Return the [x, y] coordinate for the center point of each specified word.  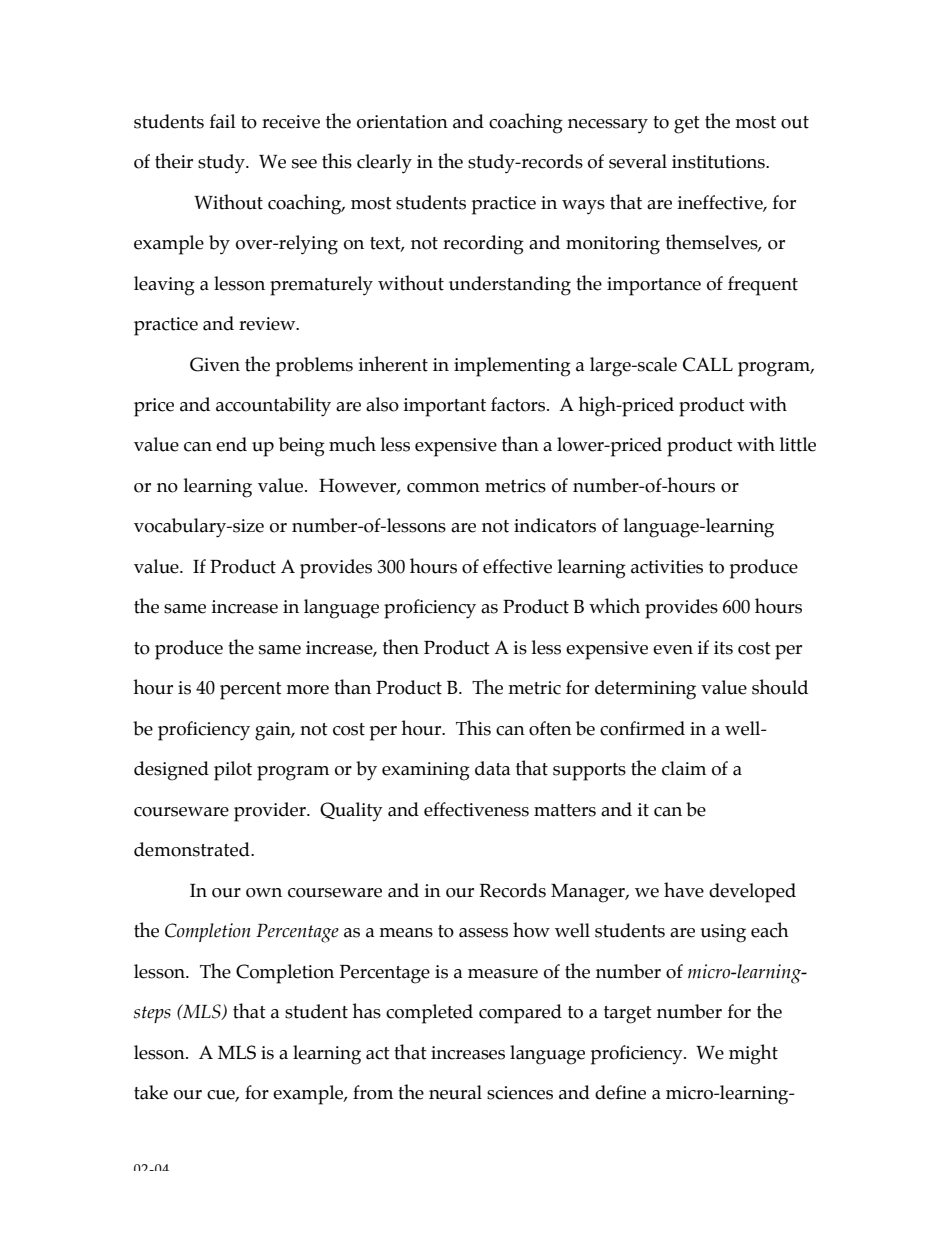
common [443, 488]
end [231, 444]
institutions [719, 162]
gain [274, 731]
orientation [402, 122]
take [151, 1092]
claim [684, 768]
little [798, 444]
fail [223, 121]
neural [455, 1092]
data [492, 768]
